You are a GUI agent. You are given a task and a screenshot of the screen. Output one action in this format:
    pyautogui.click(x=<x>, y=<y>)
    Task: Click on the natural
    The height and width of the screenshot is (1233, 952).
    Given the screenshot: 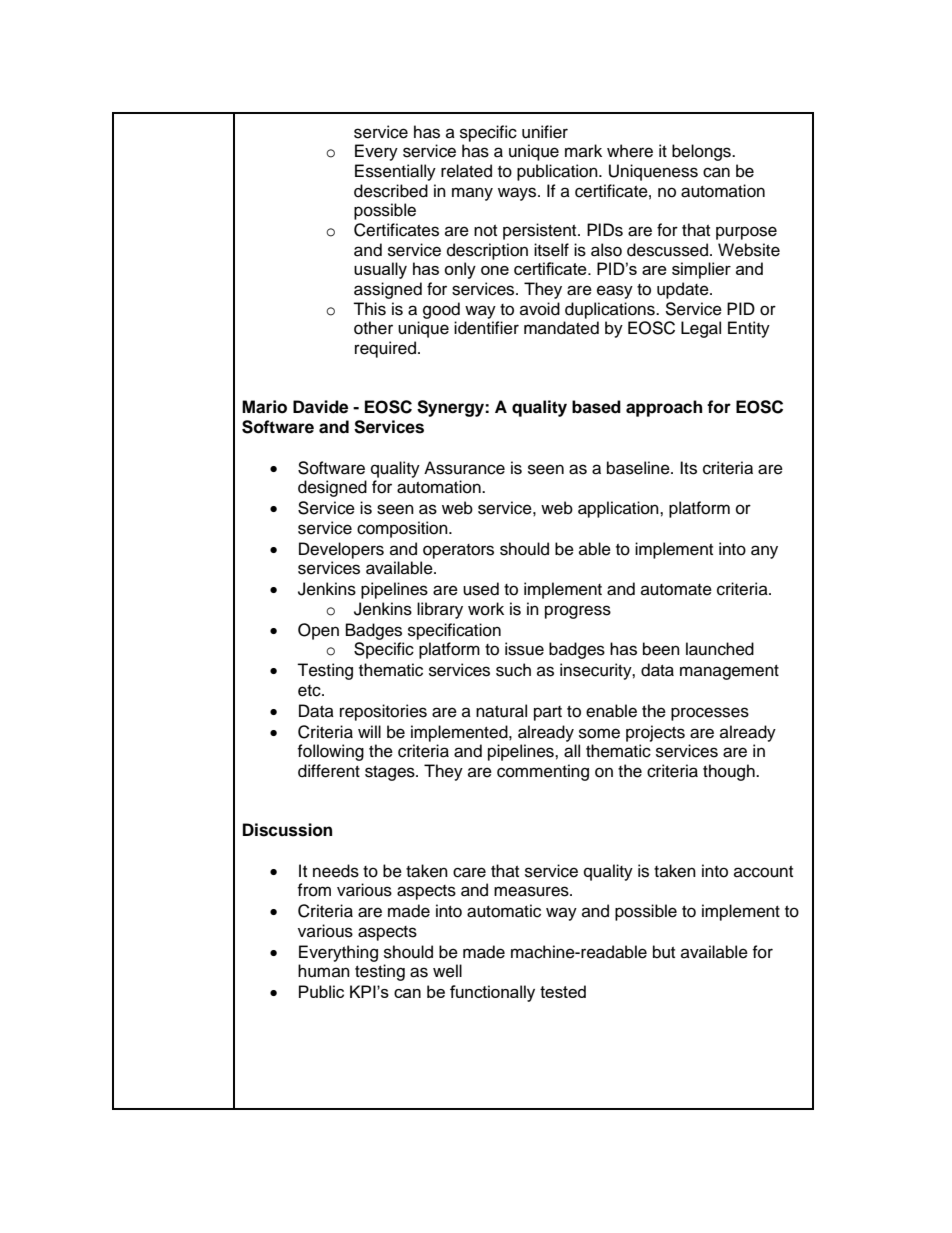 What is the action you would take?
    pyautogui.click(x=501, y=711)
